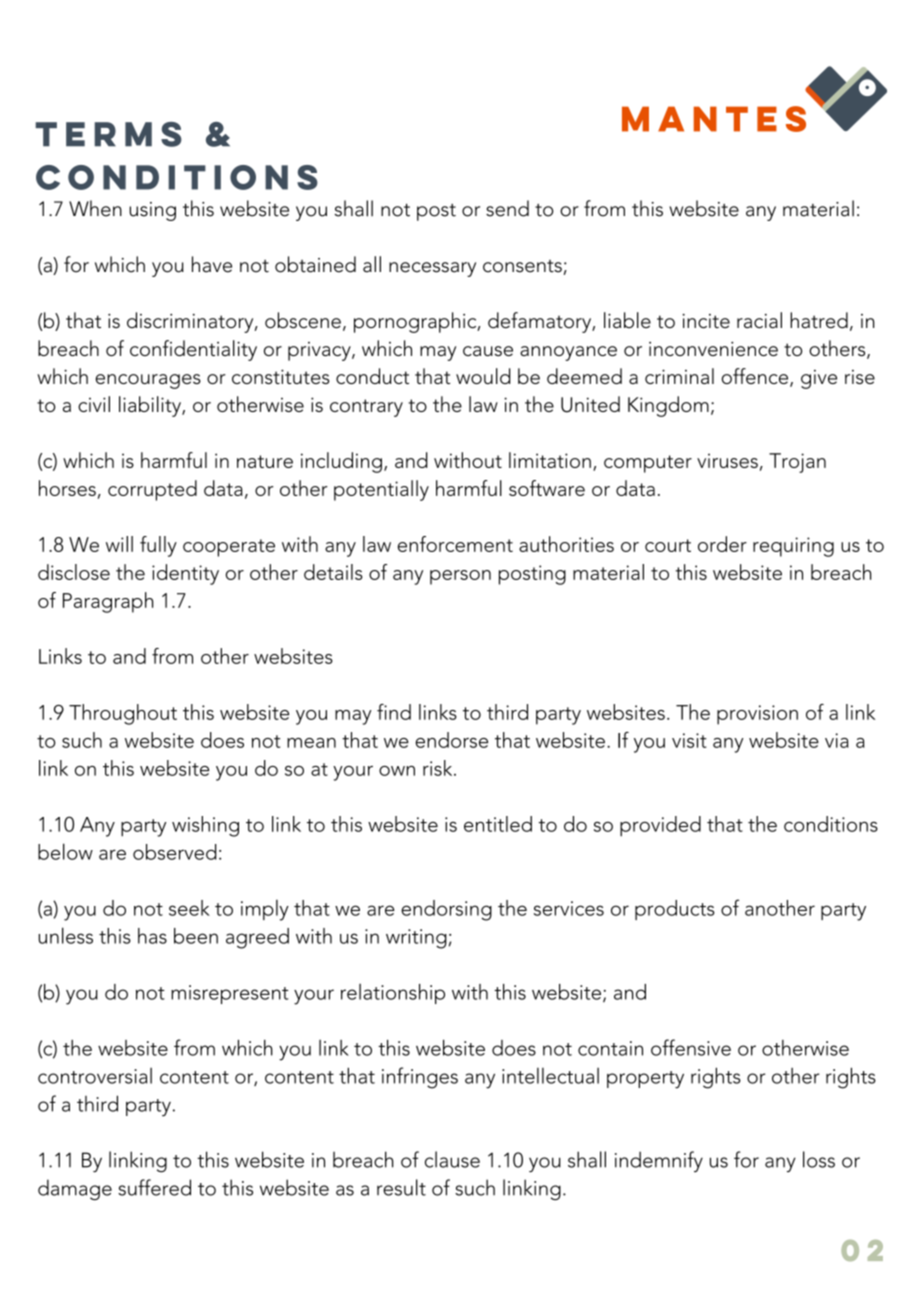  I want to click on Throughout, so click(123, 714).
